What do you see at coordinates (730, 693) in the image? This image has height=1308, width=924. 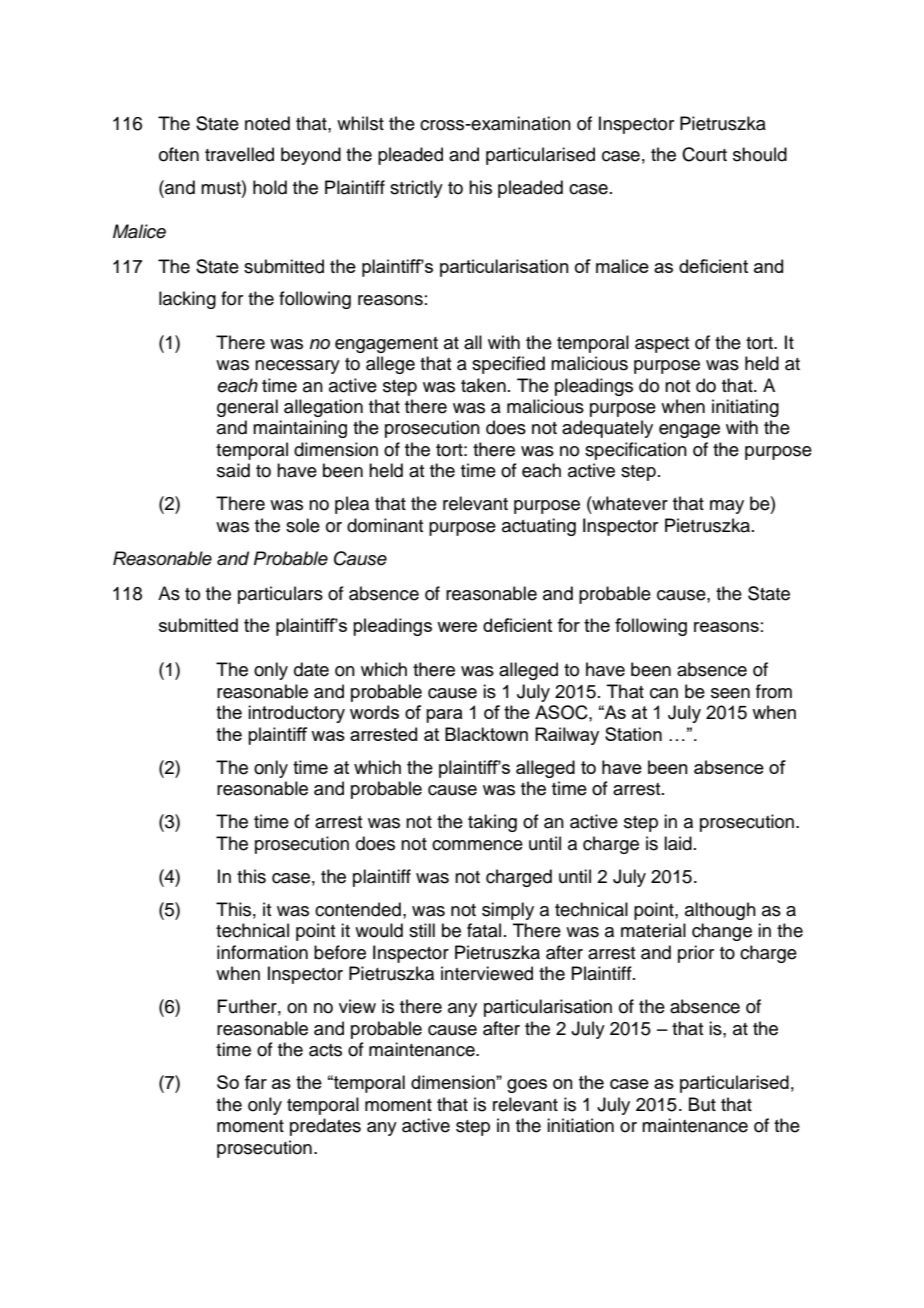 I see `seen` at bounding box center [730, 693].
